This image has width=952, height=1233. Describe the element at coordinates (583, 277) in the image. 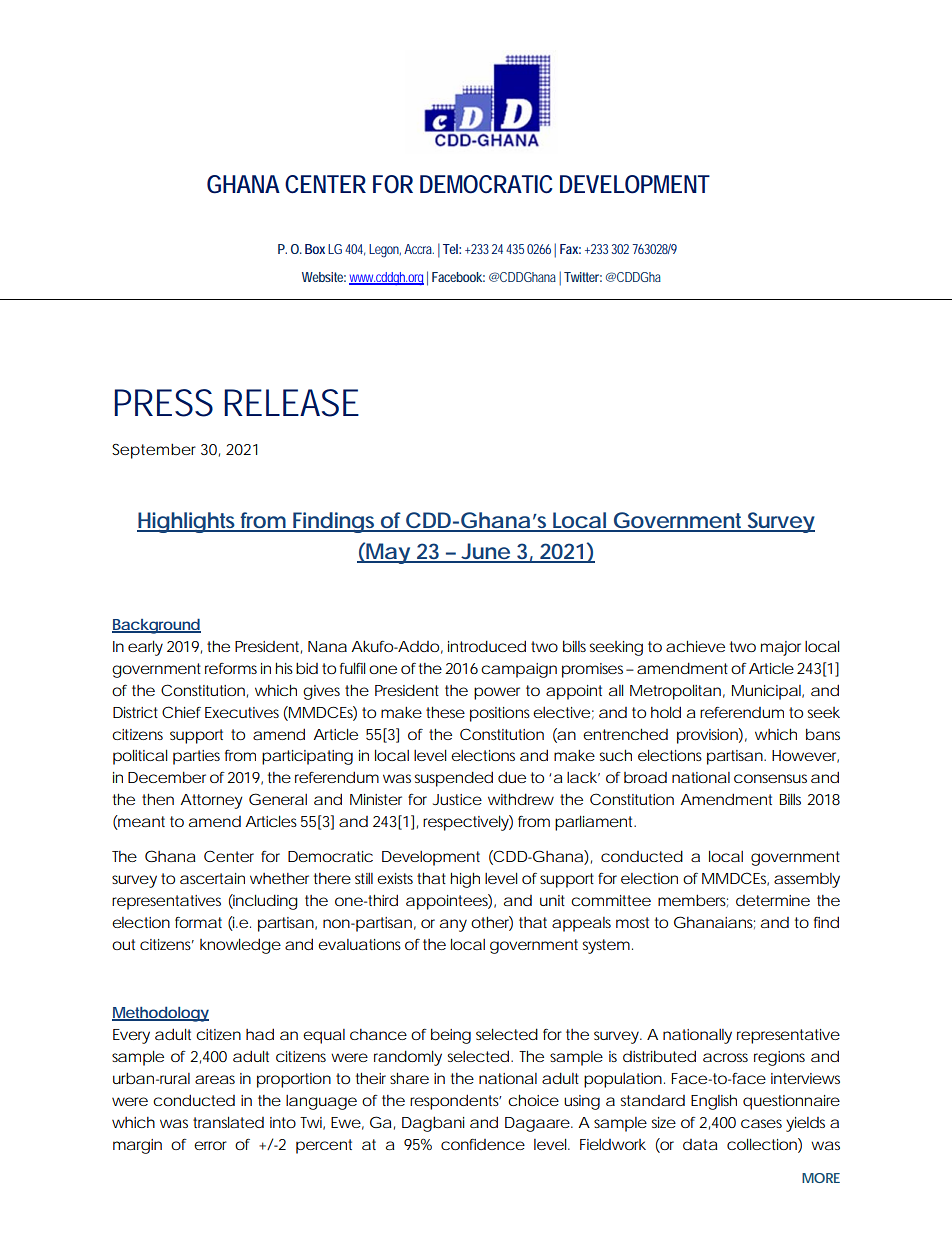

I see `Twitter` at that location.
